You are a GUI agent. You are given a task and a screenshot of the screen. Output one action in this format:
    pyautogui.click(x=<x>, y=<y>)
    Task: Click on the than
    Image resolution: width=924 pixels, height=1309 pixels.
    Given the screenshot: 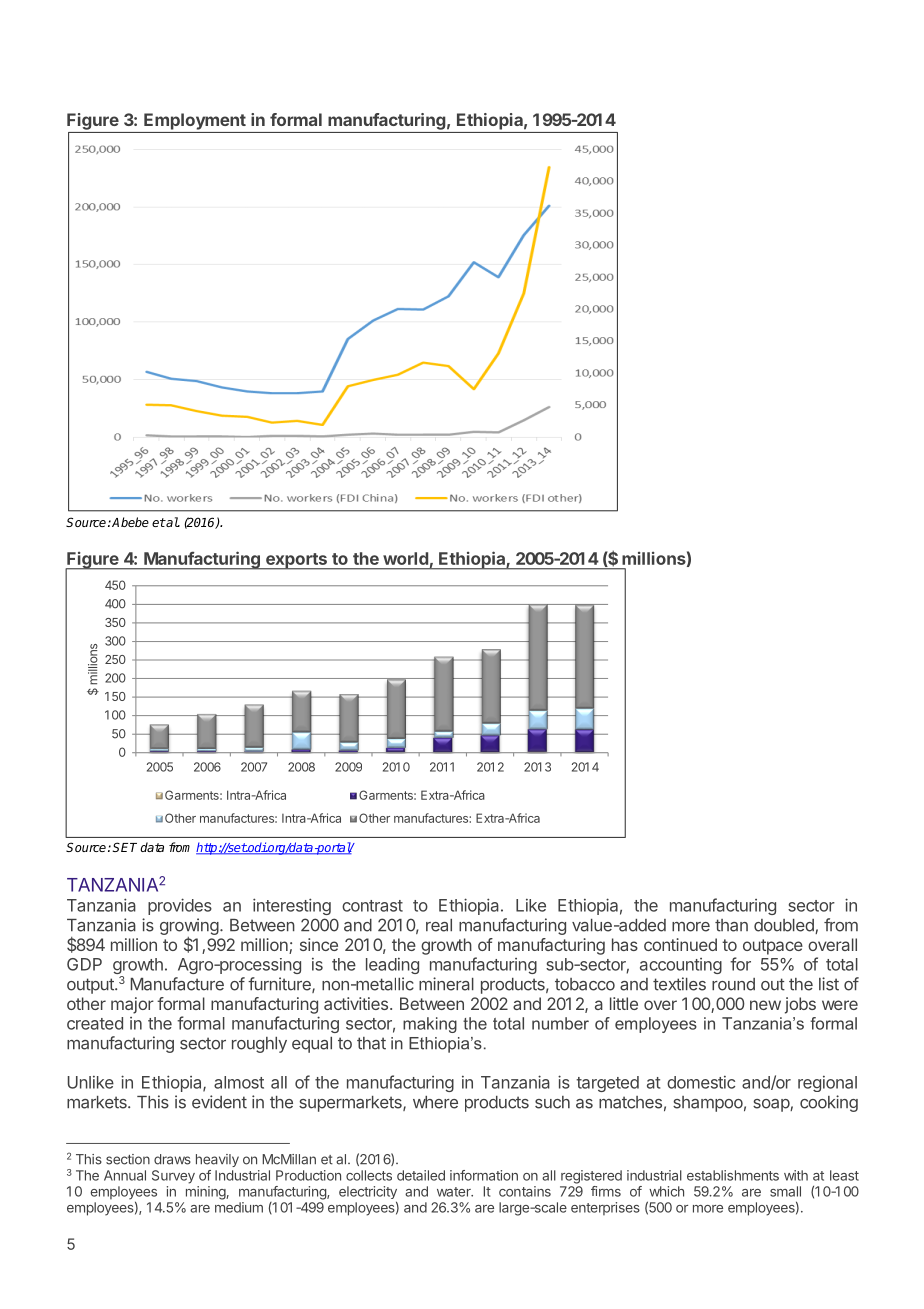 What is the action you would take?
    pyautogui.click(x=731, y=925)
